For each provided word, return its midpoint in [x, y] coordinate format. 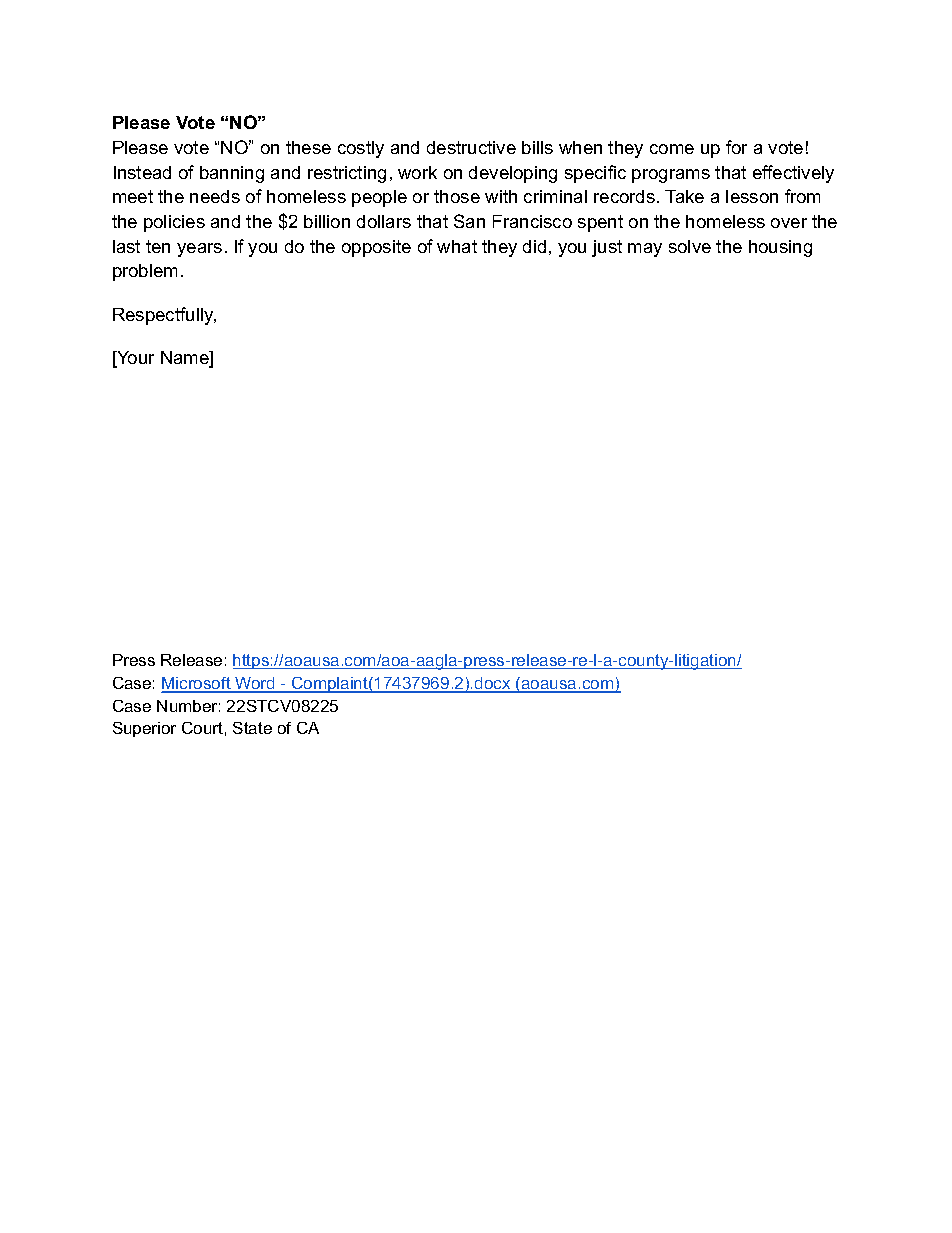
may [645, 250]
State [252, 728]
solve [690, 246]
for [736, 147]
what [457, 246]
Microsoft [197, 684]
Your [134, 359]
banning [232, 174]
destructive [471, 147]
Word [255, 684]
